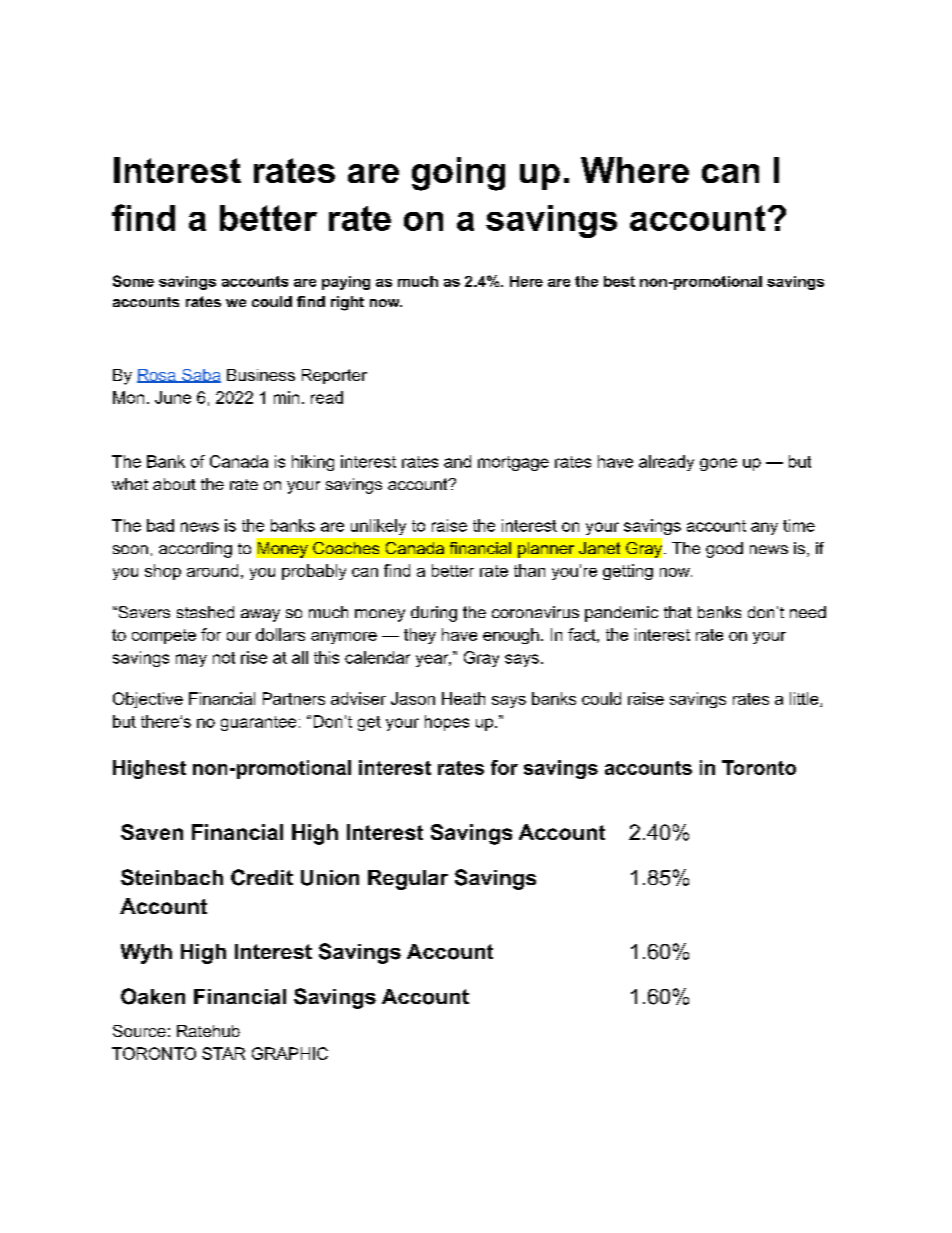 This screenshot has height=1233, width=952. Describe the element at coordinates (458, 174) in the screenshot. I see `going` at that location.
